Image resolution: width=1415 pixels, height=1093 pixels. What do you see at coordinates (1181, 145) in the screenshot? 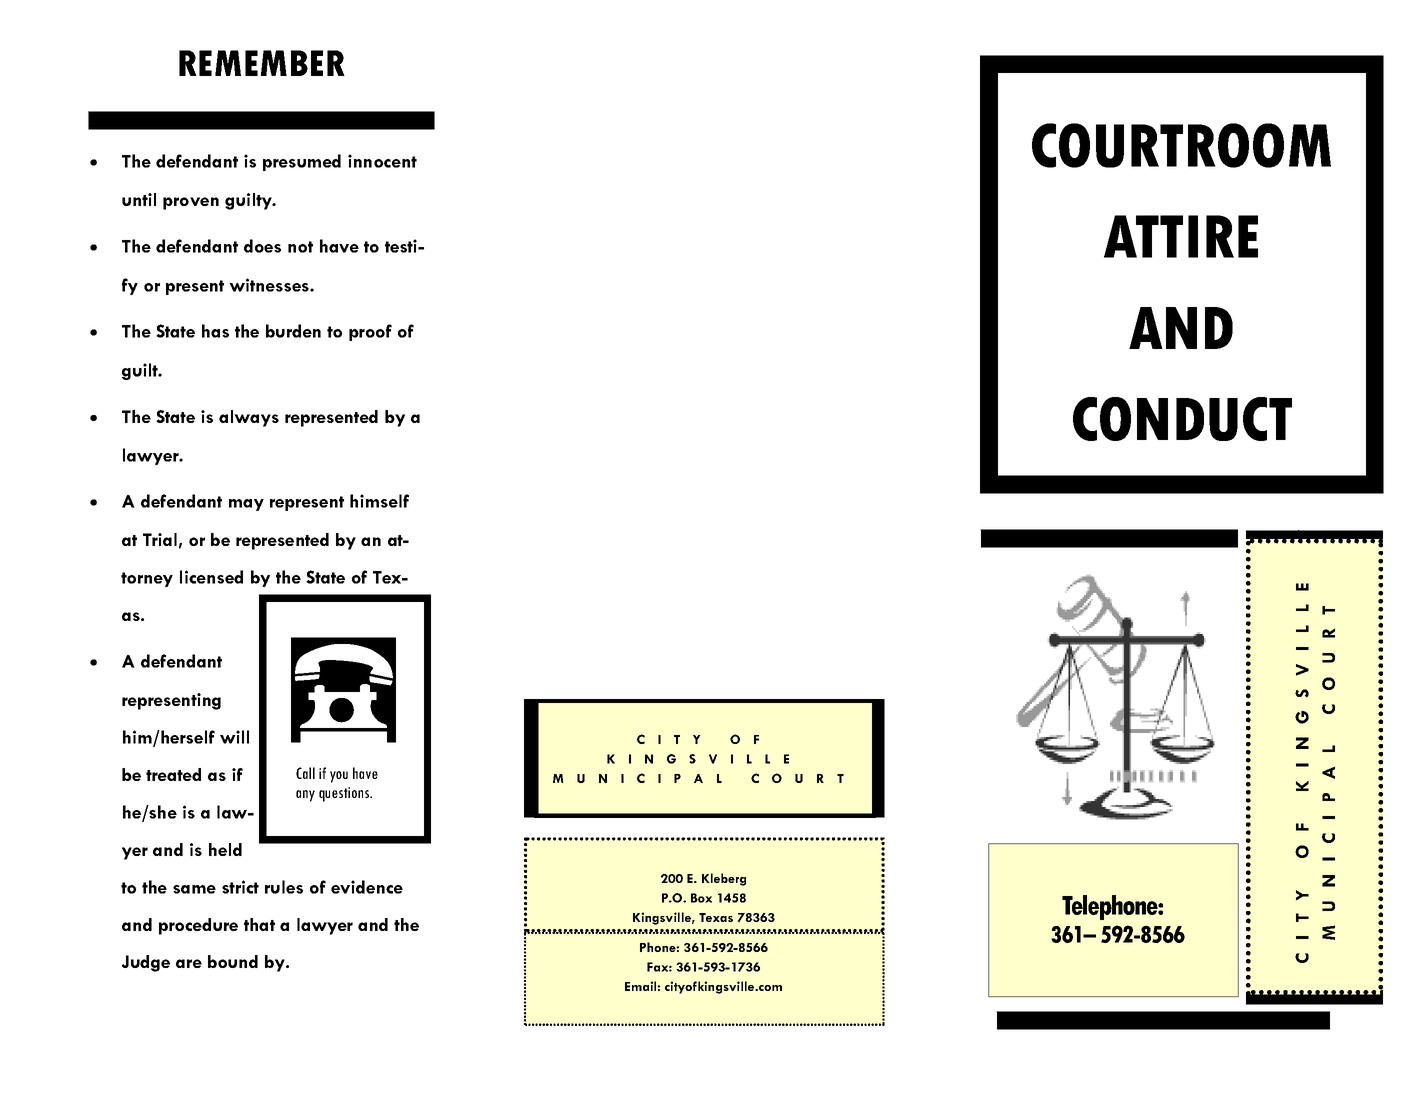
I see `COURTROOM` at bounding box center [1181, 145].
